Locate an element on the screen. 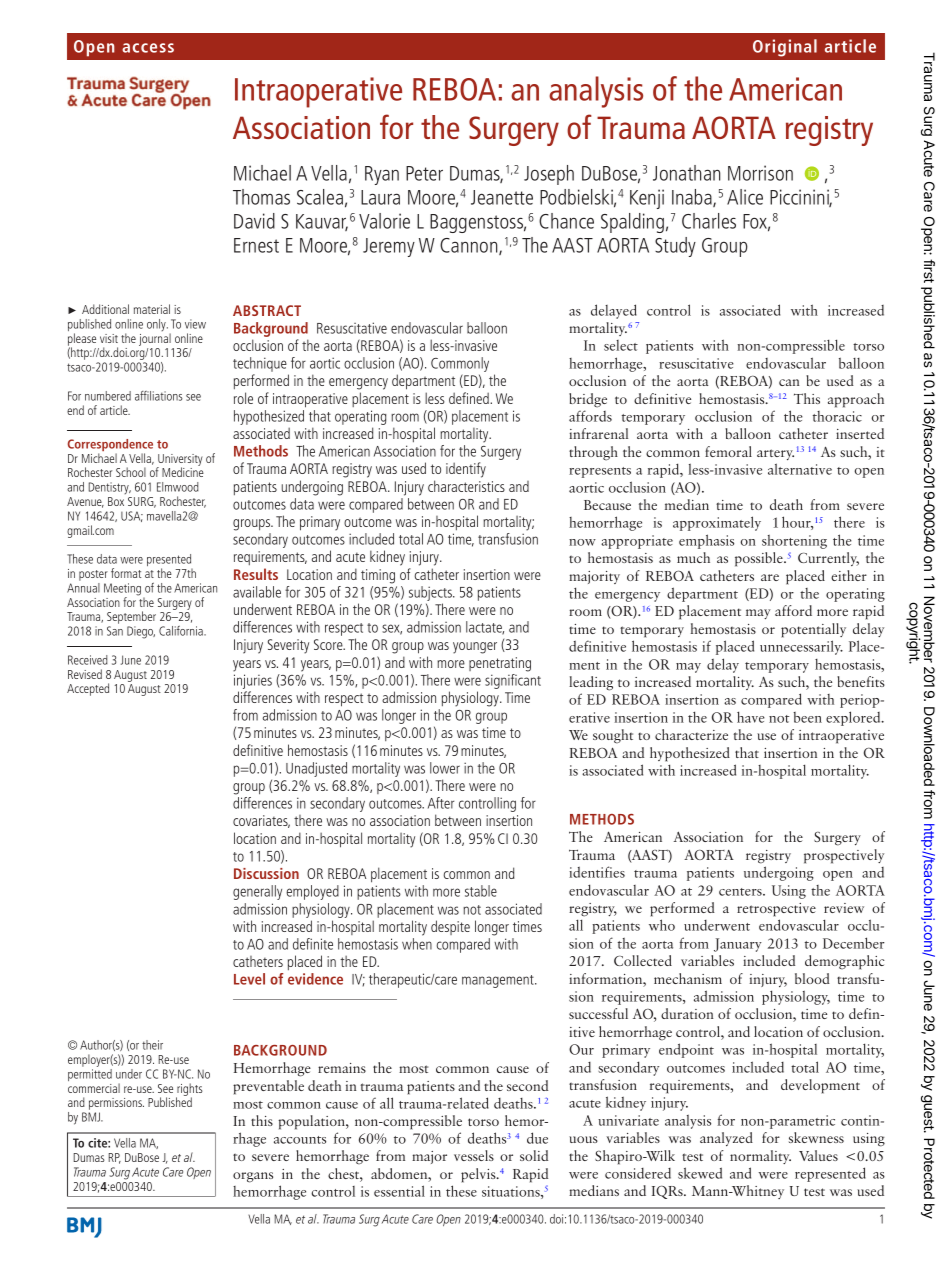 The height and width of the screenshot is (1270, 952). normality is located at coordinates (760, 1157).
